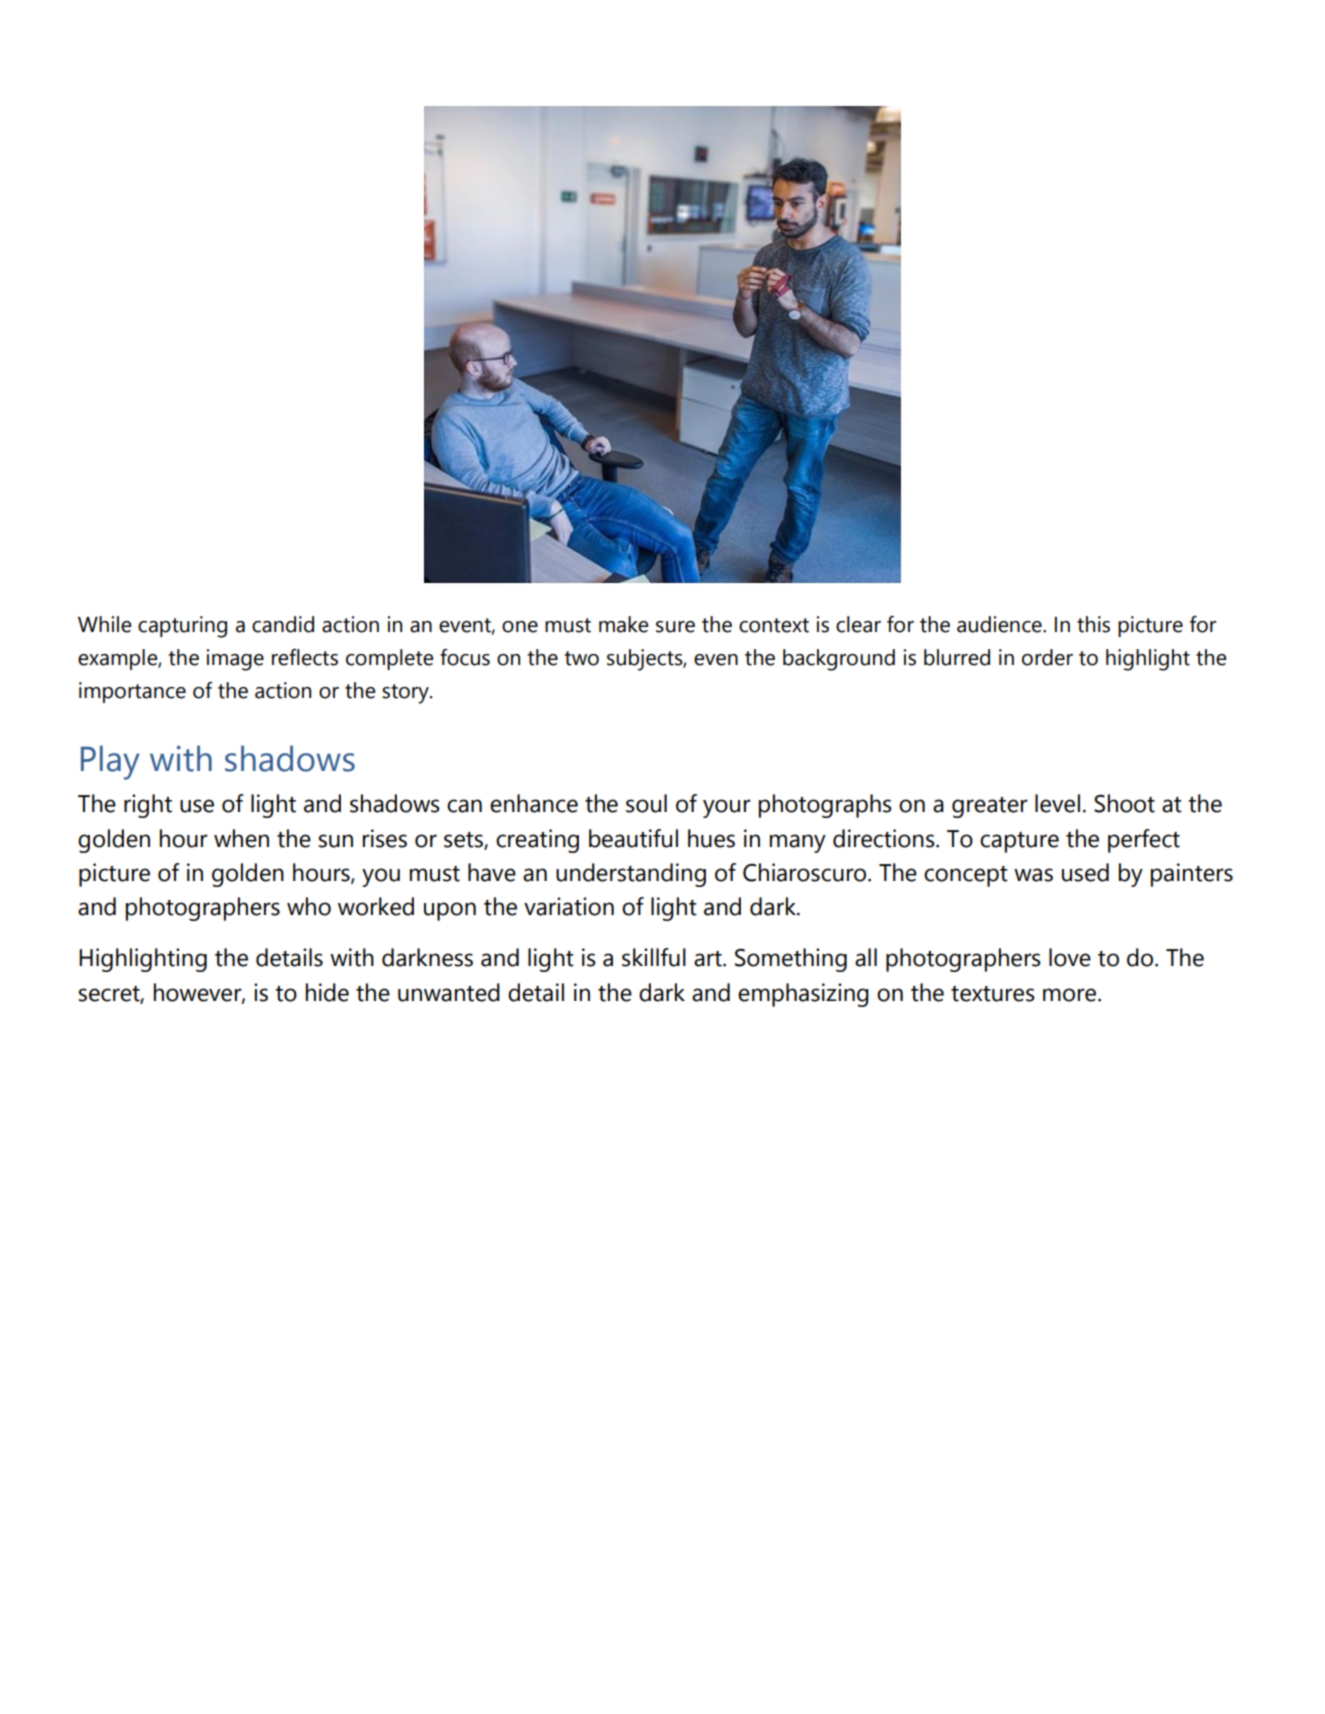 Image resolution: width=1325 pixels, height=1714 pixels. What do you see at coordinates (646, 803) in the screenshot?
I see `soul` at bounding box center [646, 803].
